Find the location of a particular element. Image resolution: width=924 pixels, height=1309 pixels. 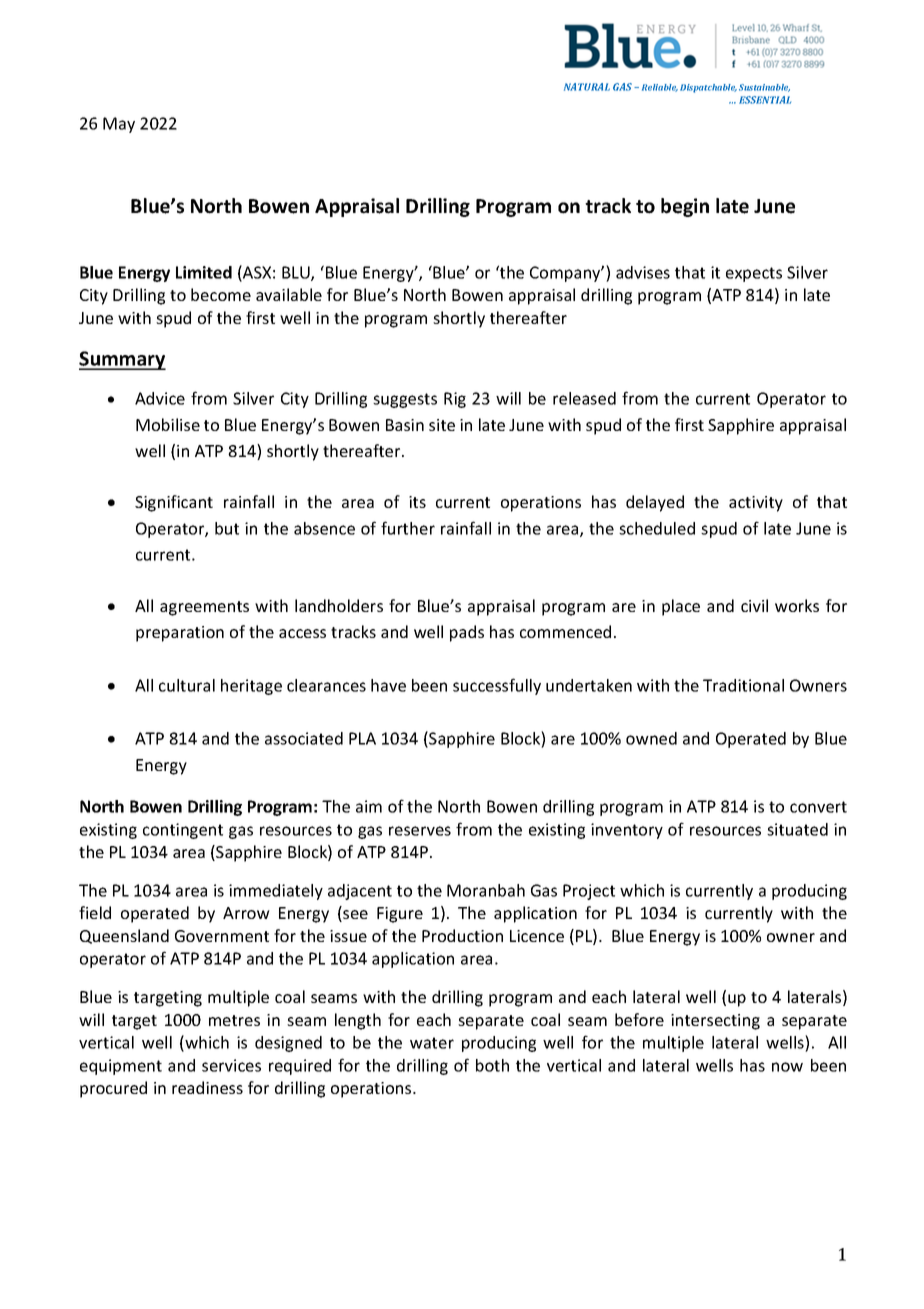

NATURAL is located at coordinates (587, 87).
